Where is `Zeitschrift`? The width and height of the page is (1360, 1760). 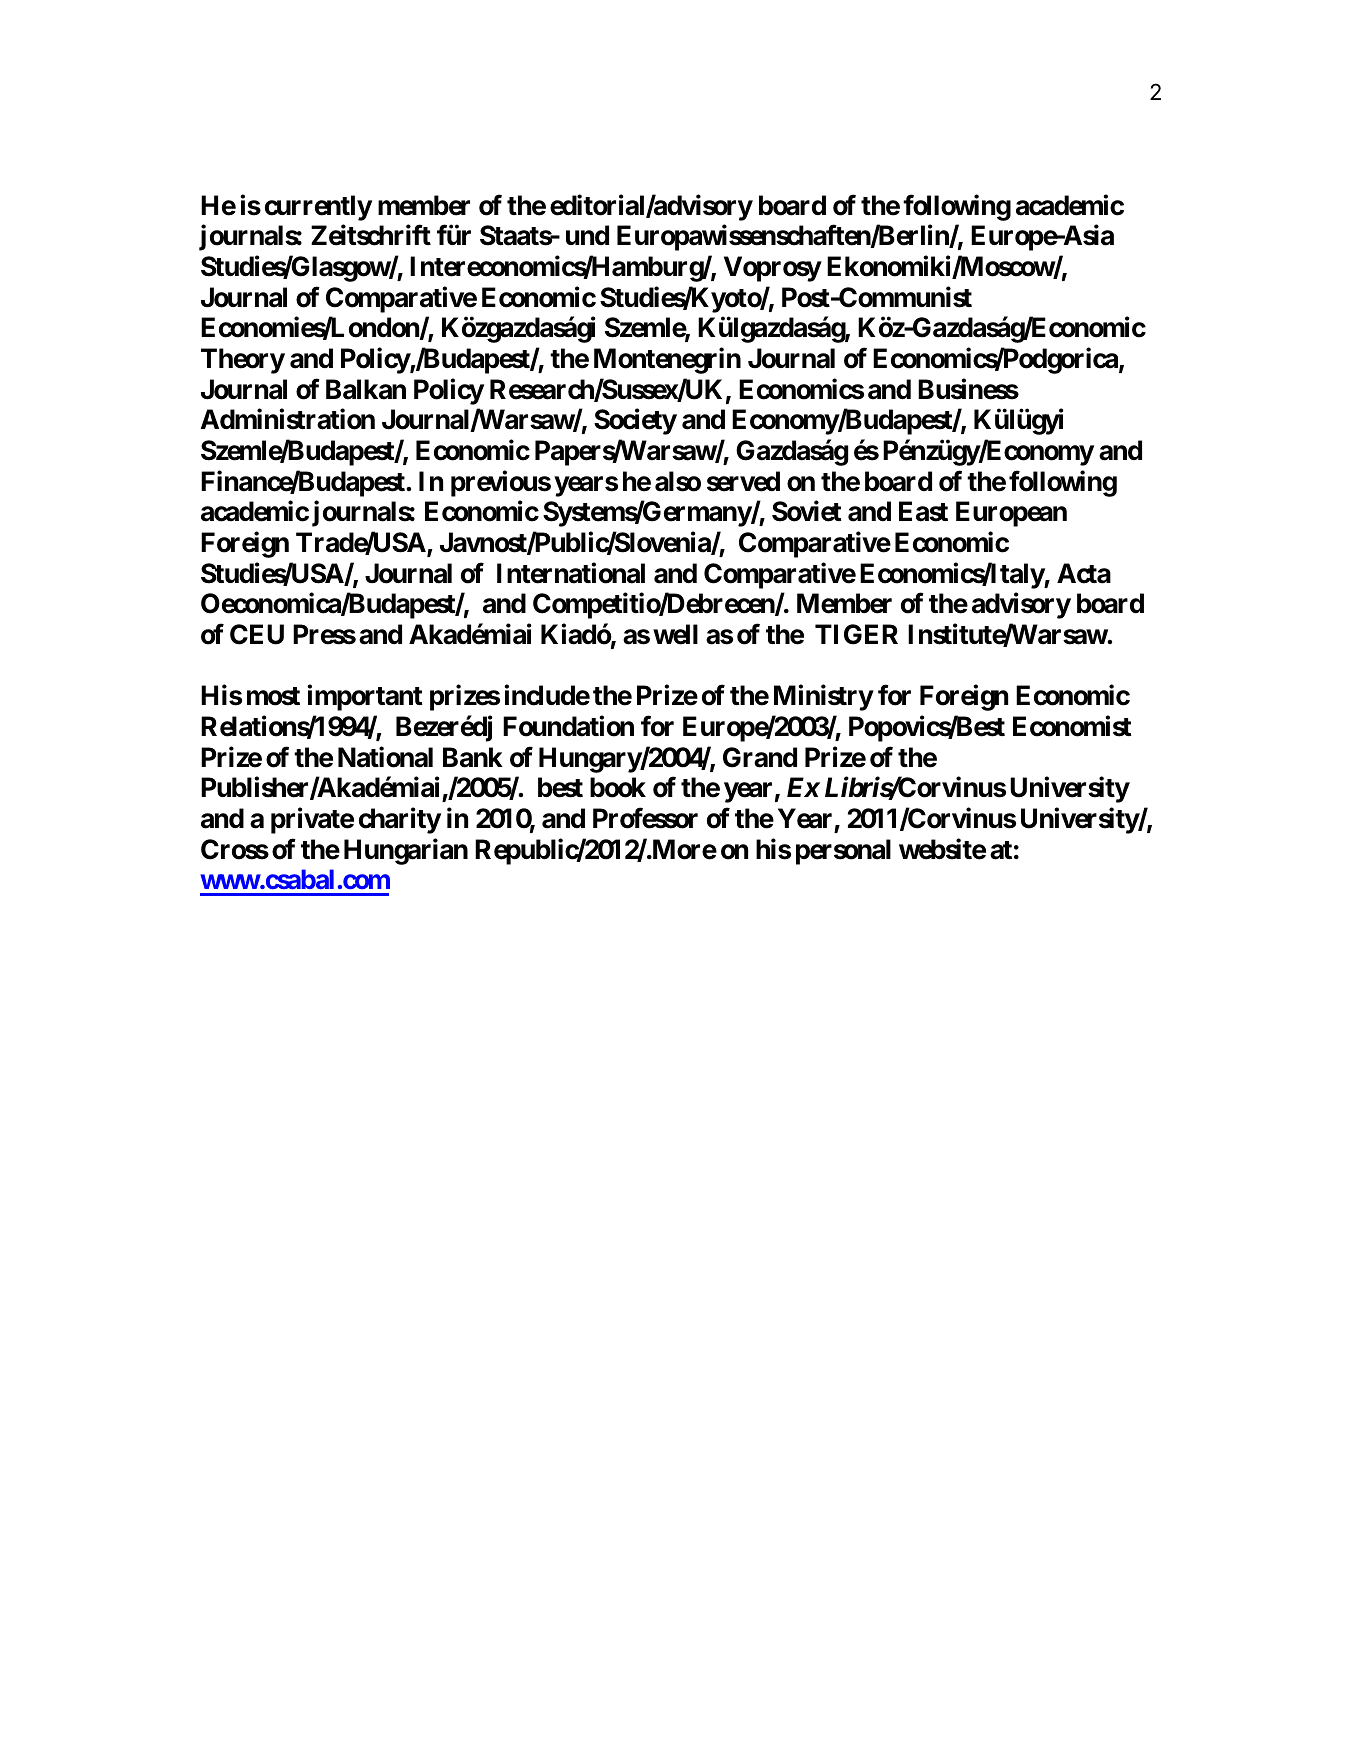
Zeitschrift is located at coordinates (371, 235).
